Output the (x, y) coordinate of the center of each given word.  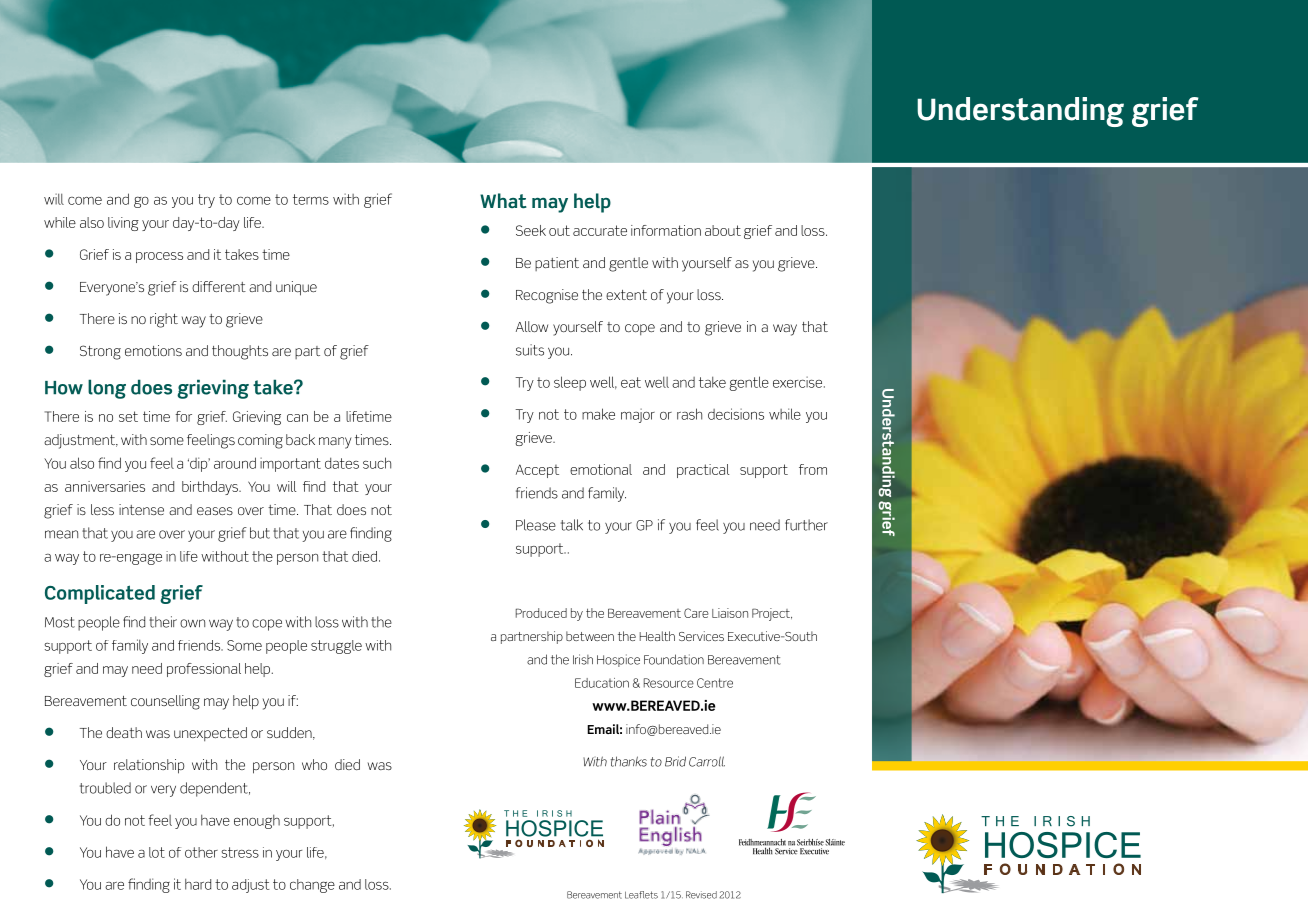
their (163, 622)
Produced (541, 613)
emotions (153, 350)
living (123, 224)
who (314, 764)
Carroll (707, 761)
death (124, 732)
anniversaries (105, 486)
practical (703, 471)
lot (157, 852)
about (723, 230)
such (377, 463)
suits (530, 350)
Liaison (730, 613)
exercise (799, 382)
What (503, 201)
